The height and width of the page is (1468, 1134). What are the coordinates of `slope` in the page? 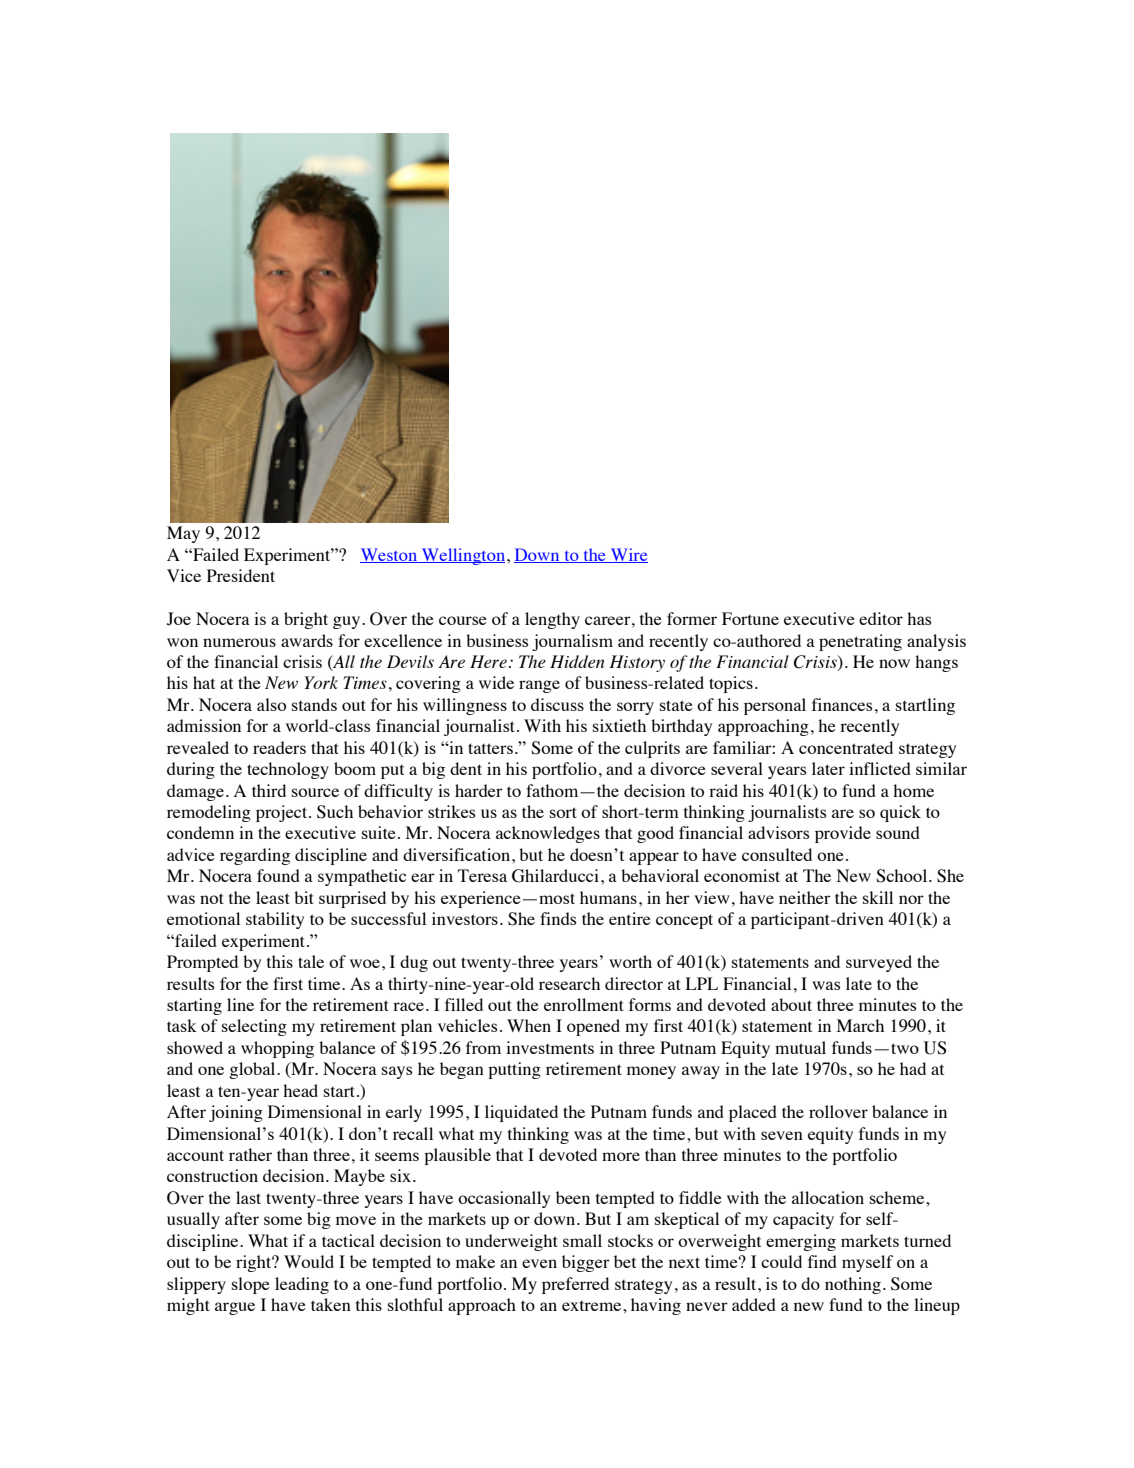 It's located at (251, 1285).
